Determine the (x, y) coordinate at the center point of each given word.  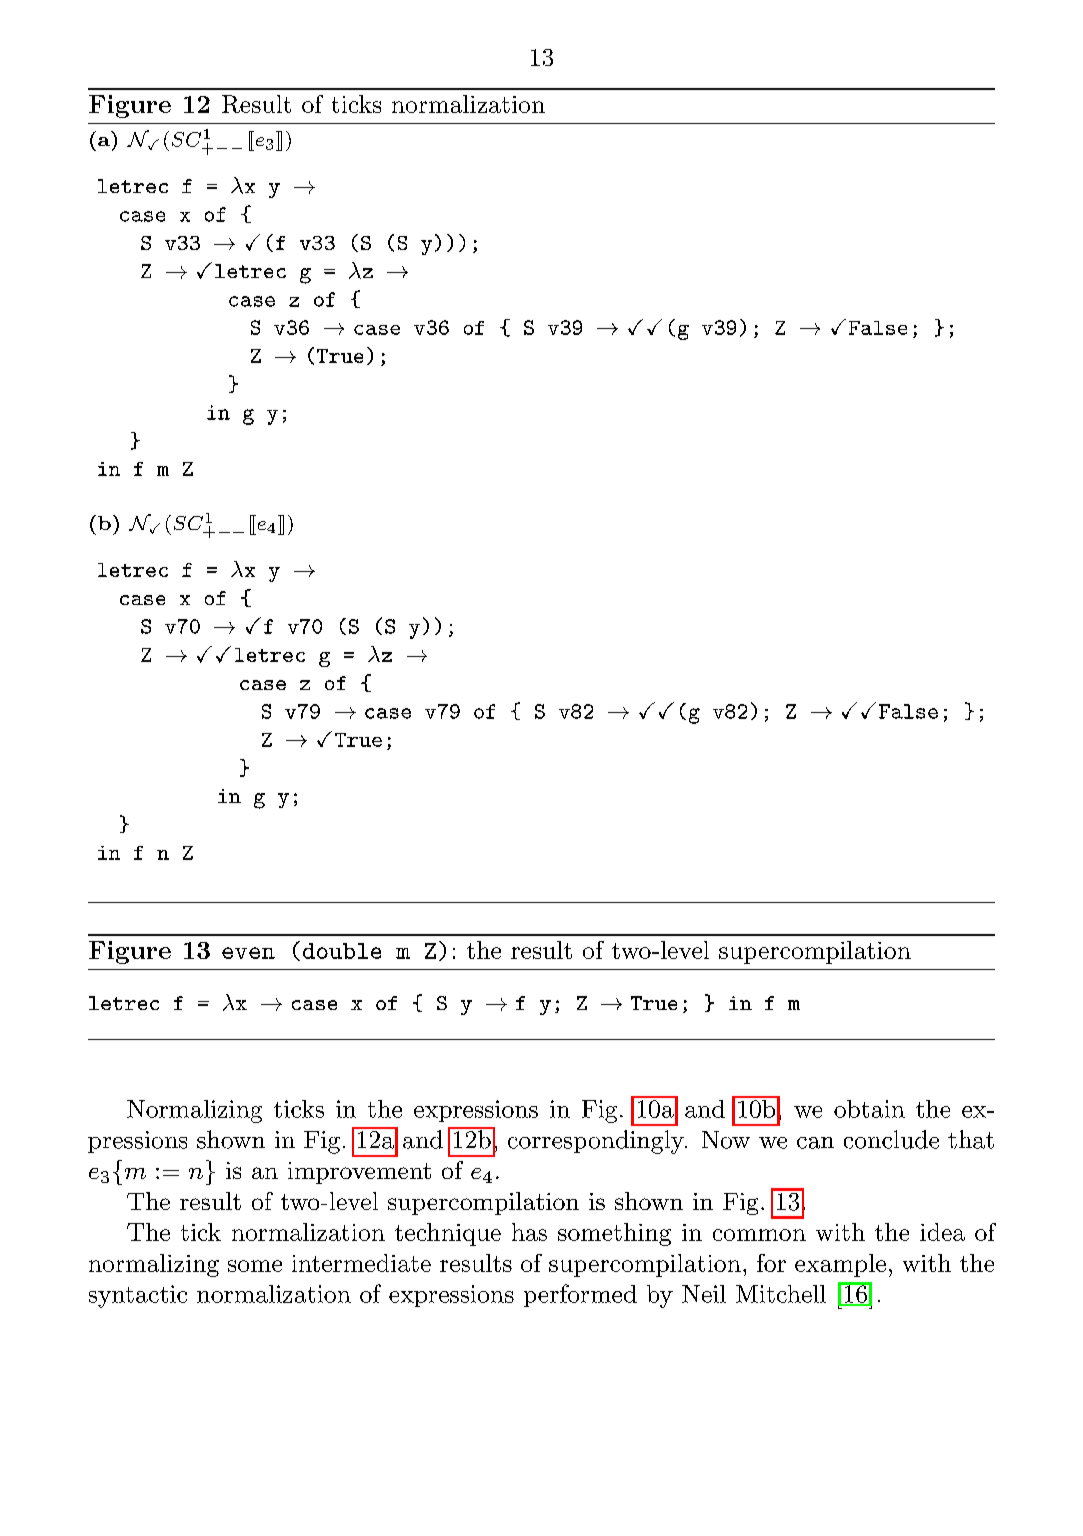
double (342, 951)
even (248, 953)
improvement (359, 1173)
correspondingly (597, 1142)
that (971, 1139)
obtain (869, 1109)
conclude (891, 1139)
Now (726, 1140)
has (529, 1232)
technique (448, 1234)
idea (942, 1232)
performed (580, 1295)
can (815, 1143)
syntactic (138, 1296)
